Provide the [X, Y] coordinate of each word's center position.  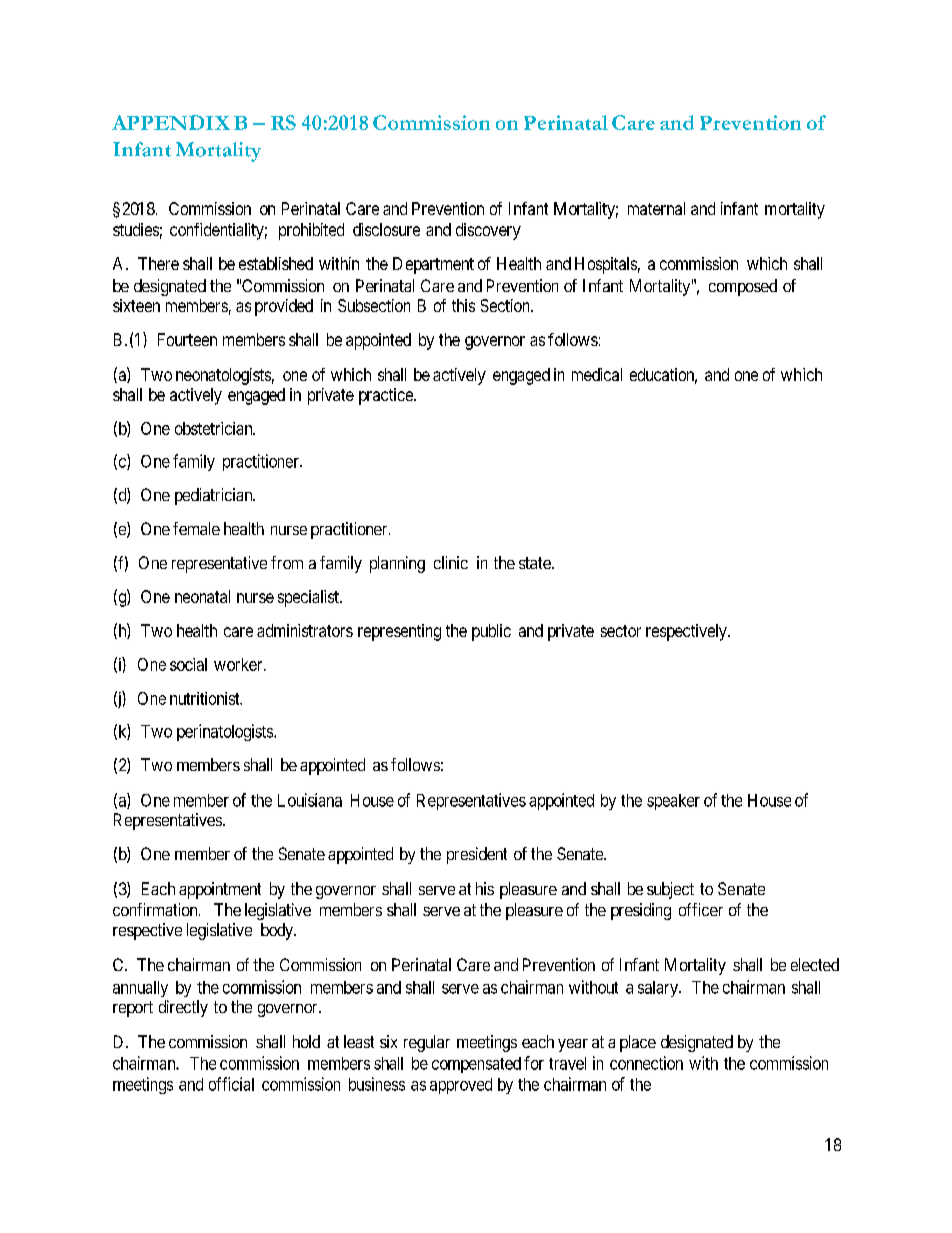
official [231, 1084]
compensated [476, 1065]
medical [597, 374]
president [477, 855]
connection [646, 1063]
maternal [656, 208]
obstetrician [215, 428]
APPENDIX [171, 122]
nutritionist [206, 698]
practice [387, 396]
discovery [488, 231]
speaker [673, 802]
